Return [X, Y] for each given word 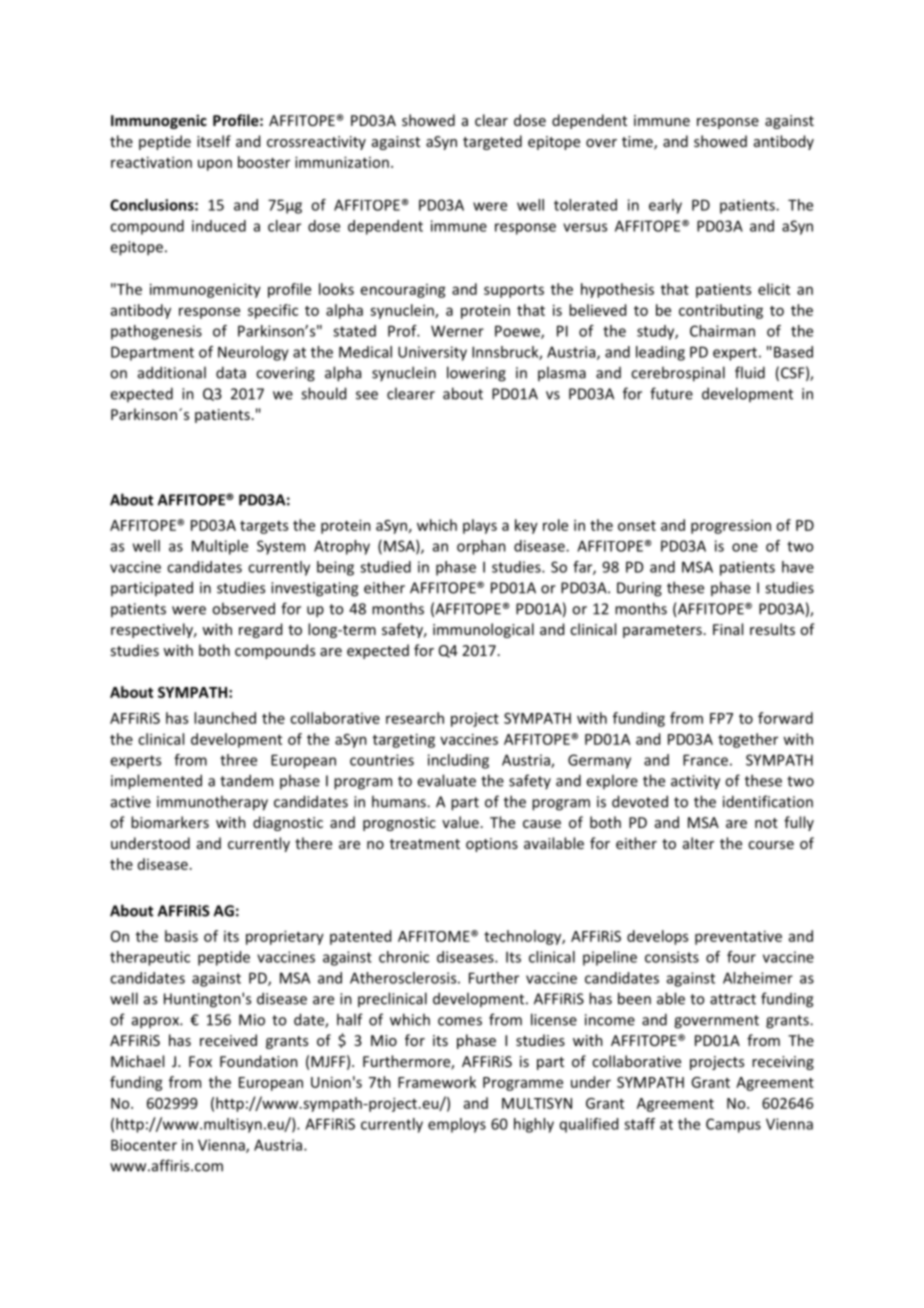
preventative [738, 937]
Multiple [220, 547]
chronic [404, 957]
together [748, 740]
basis [181, 936]
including [458, 761]
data [231, 372]
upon [215, 165]
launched [225, 718]
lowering [476, 374]
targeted [492, 142]
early [665, 206]
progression [731, 526]
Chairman [722, 331]
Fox [200, 1061]
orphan [481, 547]
